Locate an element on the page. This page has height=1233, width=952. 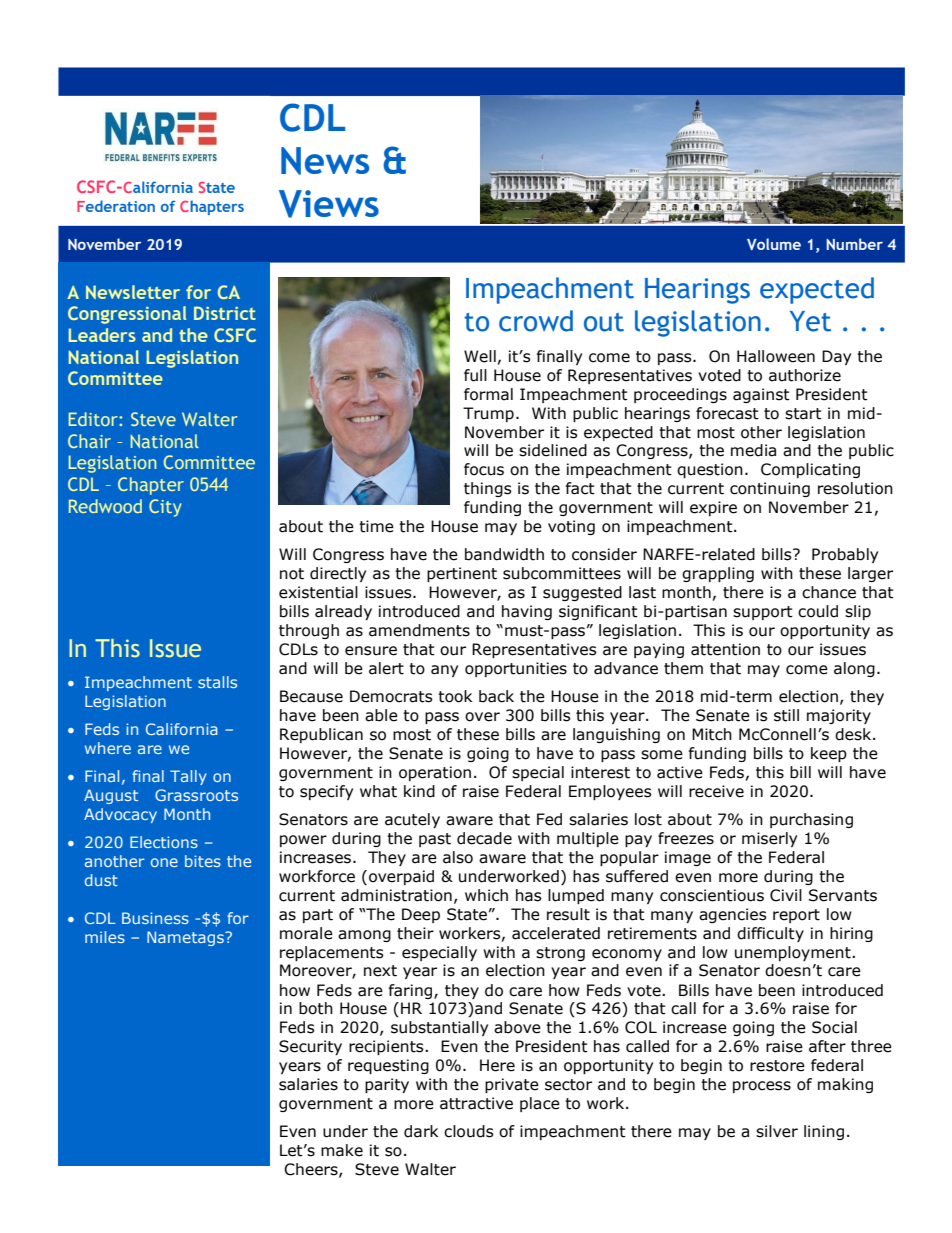
Grassroots is located at coordinates (196, 795).
